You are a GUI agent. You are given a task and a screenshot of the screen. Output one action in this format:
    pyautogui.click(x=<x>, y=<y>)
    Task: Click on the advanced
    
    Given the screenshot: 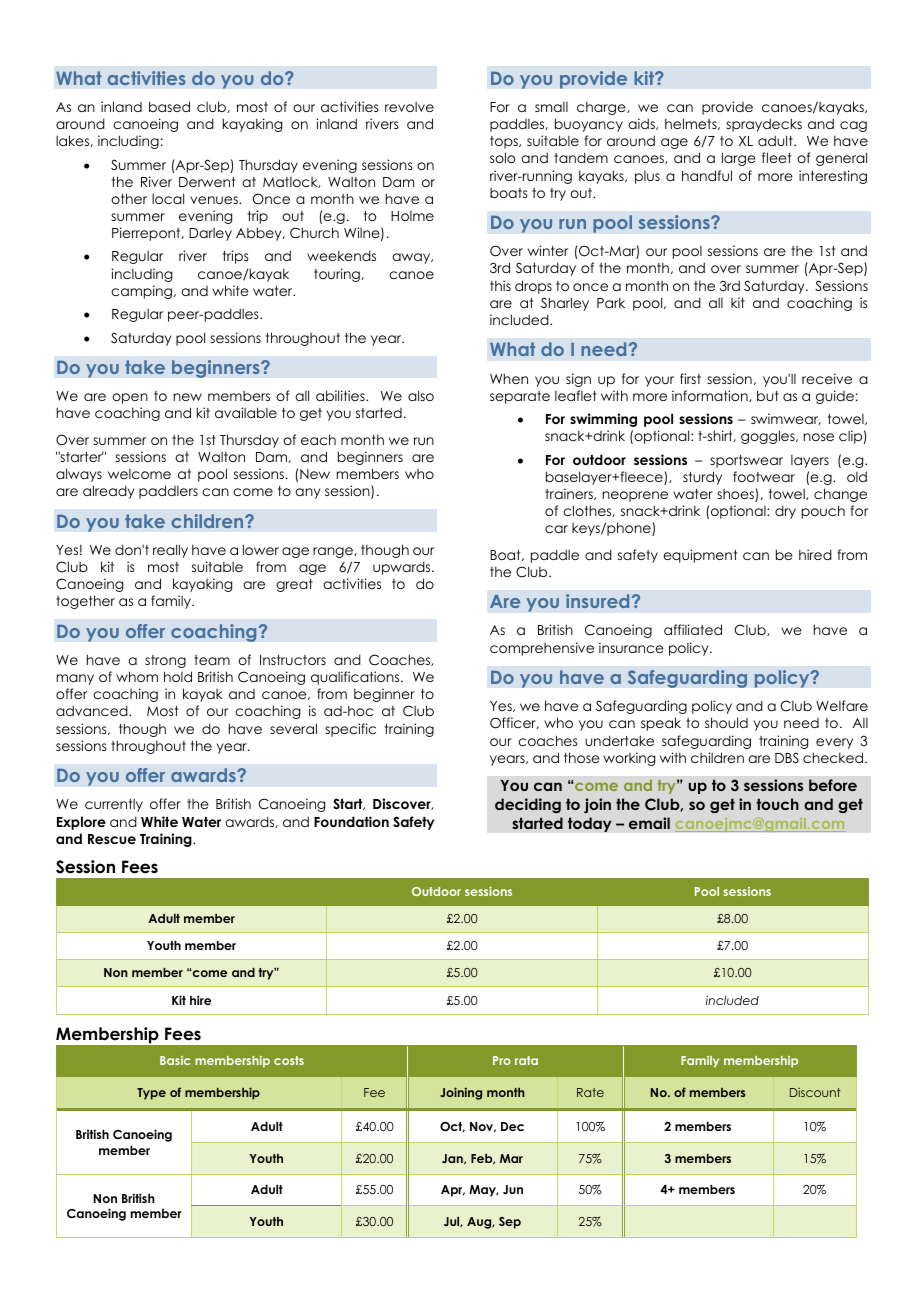 What is the action you would take?
    pyautogui.click(x=93, y=710)
